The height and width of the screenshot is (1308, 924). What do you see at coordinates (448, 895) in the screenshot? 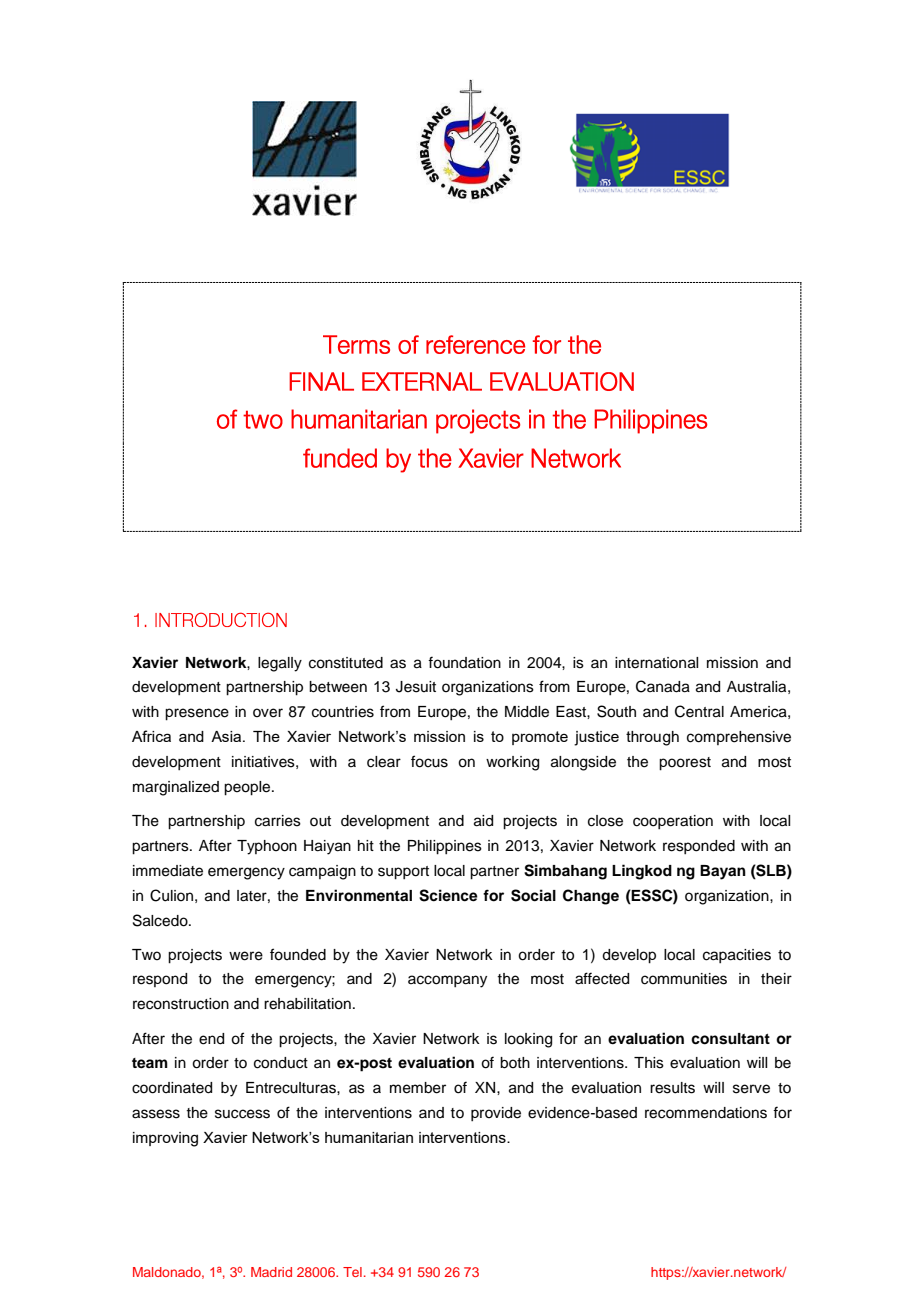
I see `Science` at bounding box center [448, 895].
